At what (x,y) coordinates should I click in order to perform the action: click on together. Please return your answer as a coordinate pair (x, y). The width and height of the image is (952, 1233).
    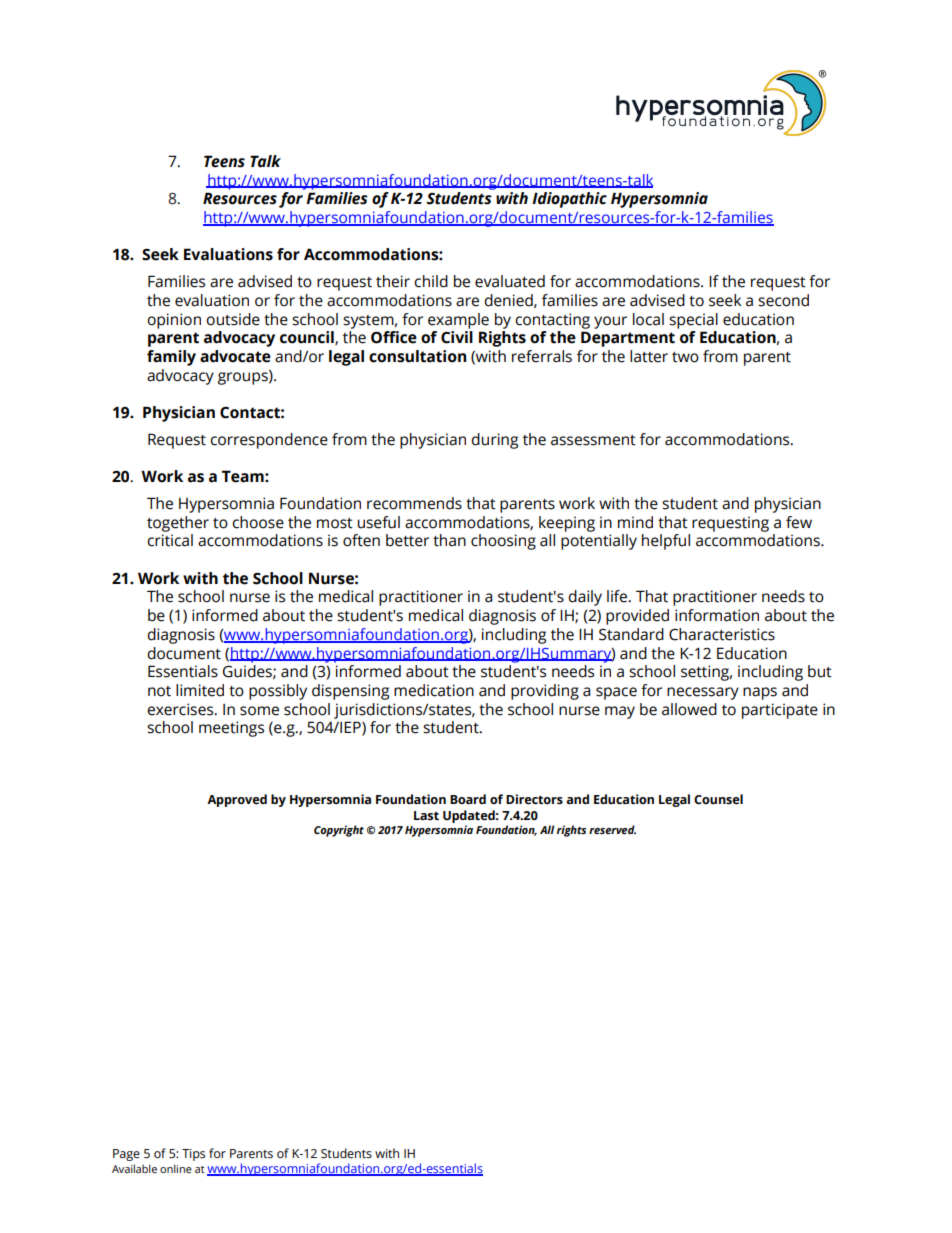
    Looking at the image, I should click on (178, 524).
